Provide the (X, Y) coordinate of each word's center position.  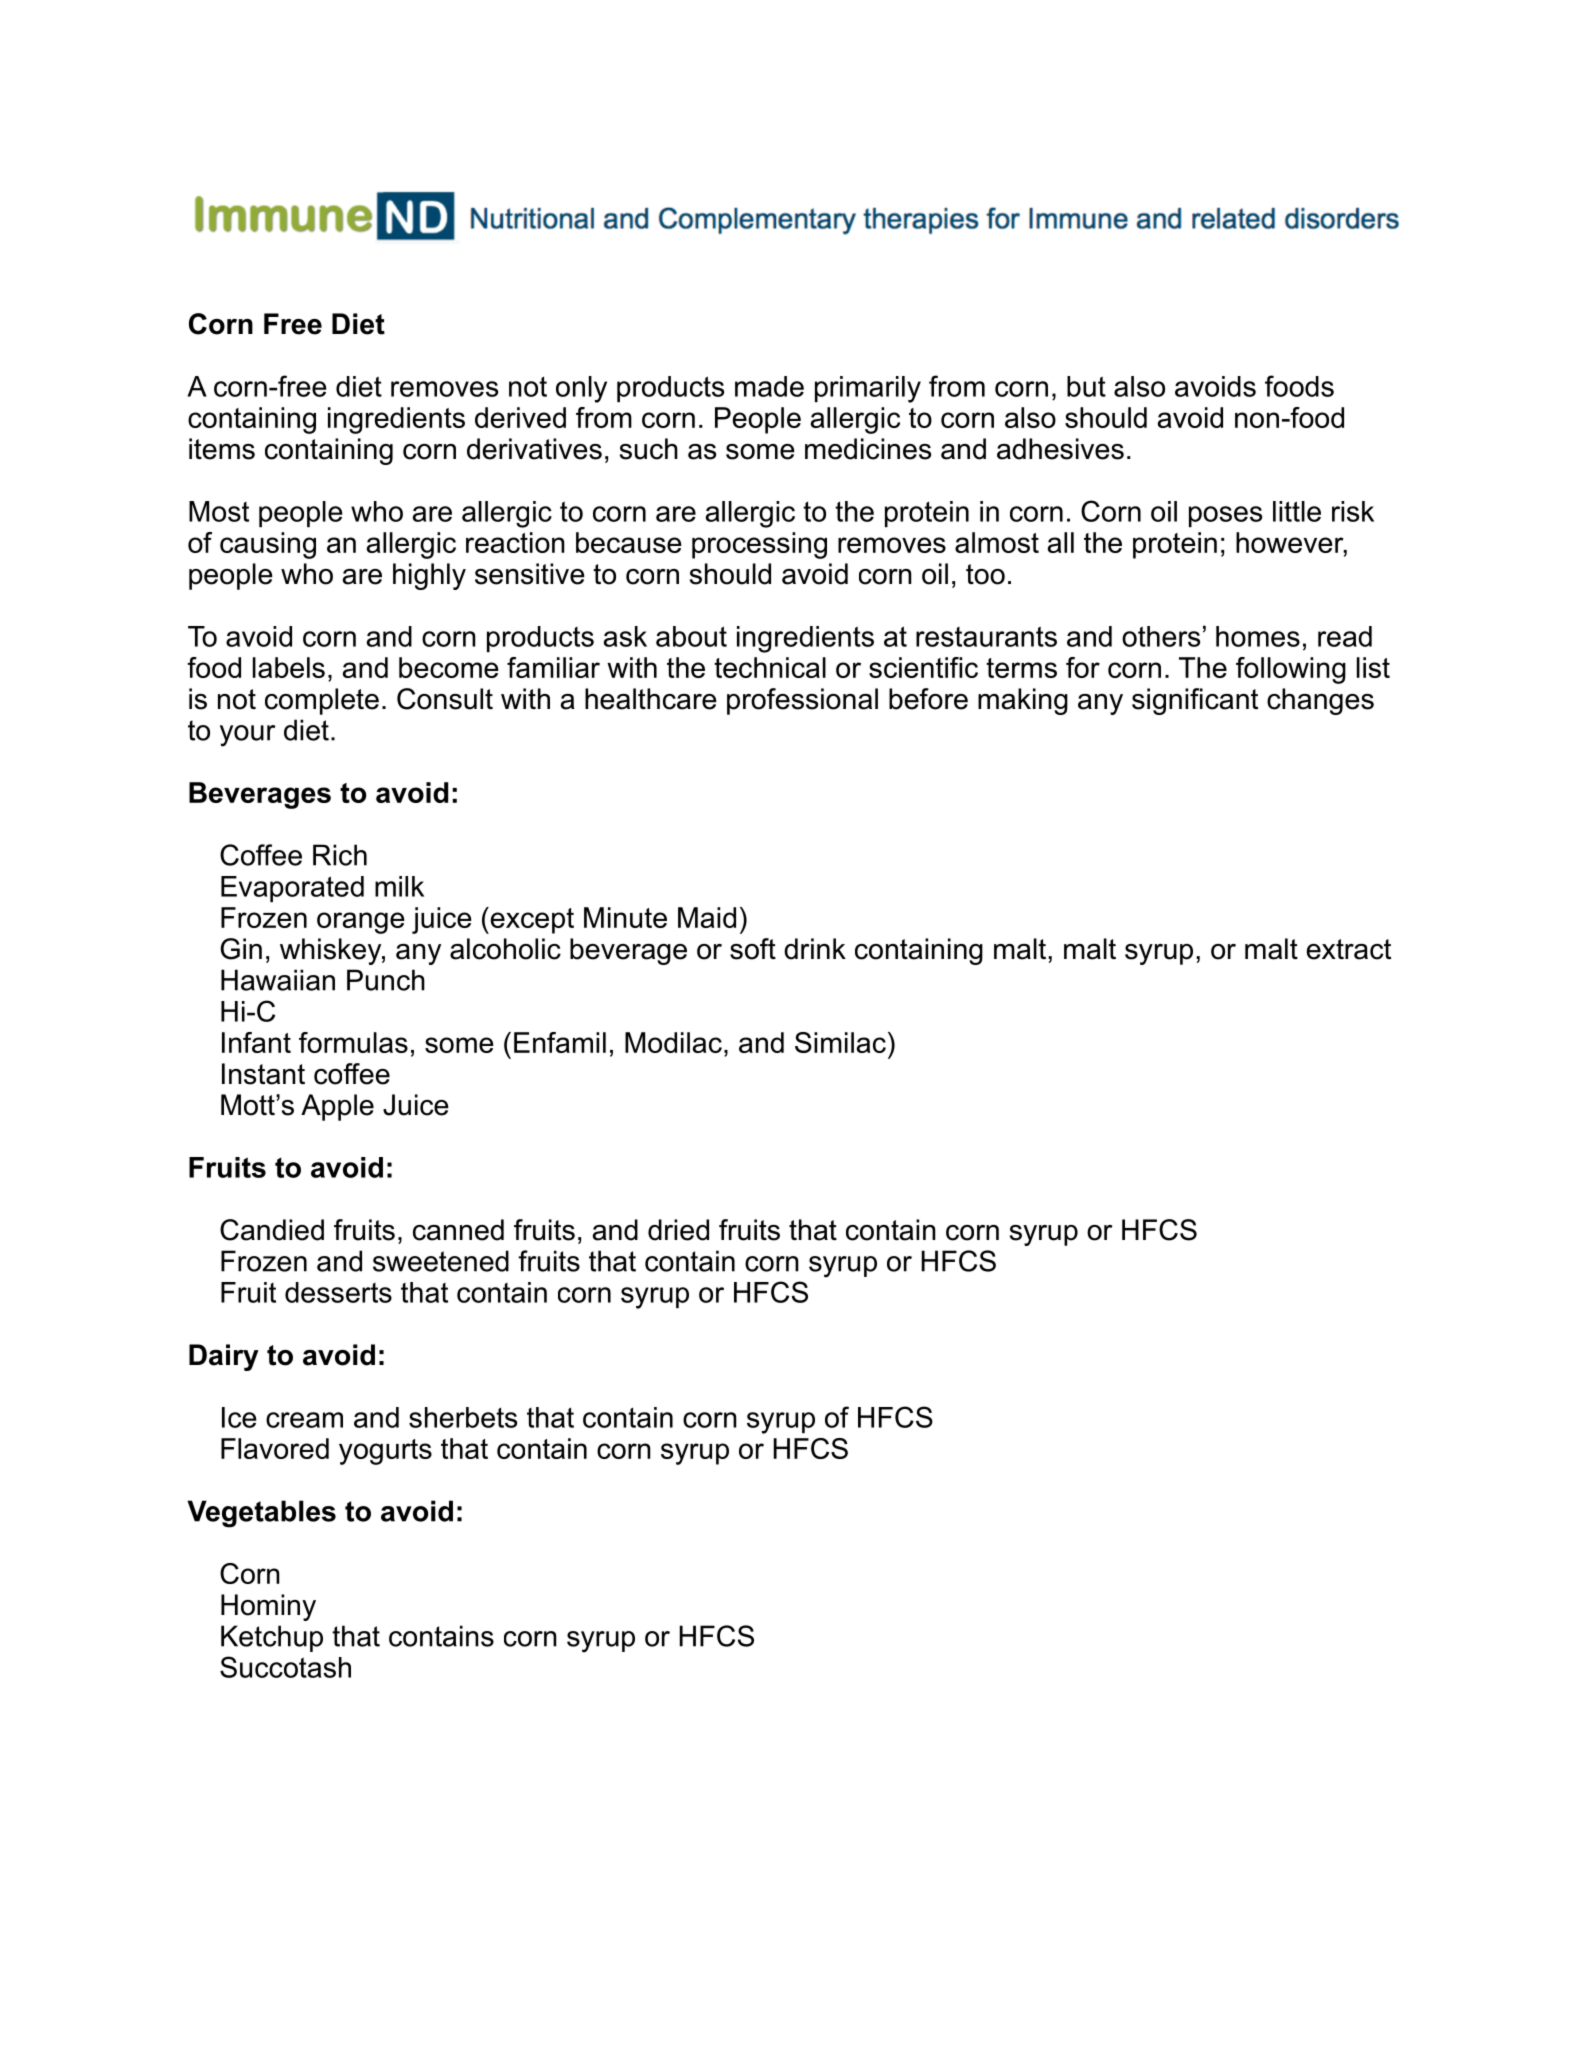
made (769, 386)
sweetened (441, 1261)
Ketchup (272, 1638)
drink (815, 949)
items (222, 449)
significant (1195, 701)
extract (1349, 949)
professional (802, 701)
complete (322, 701)
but (1086, 386)
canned (458, 1230)
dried (678, 1230)
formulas (353, 1042)
